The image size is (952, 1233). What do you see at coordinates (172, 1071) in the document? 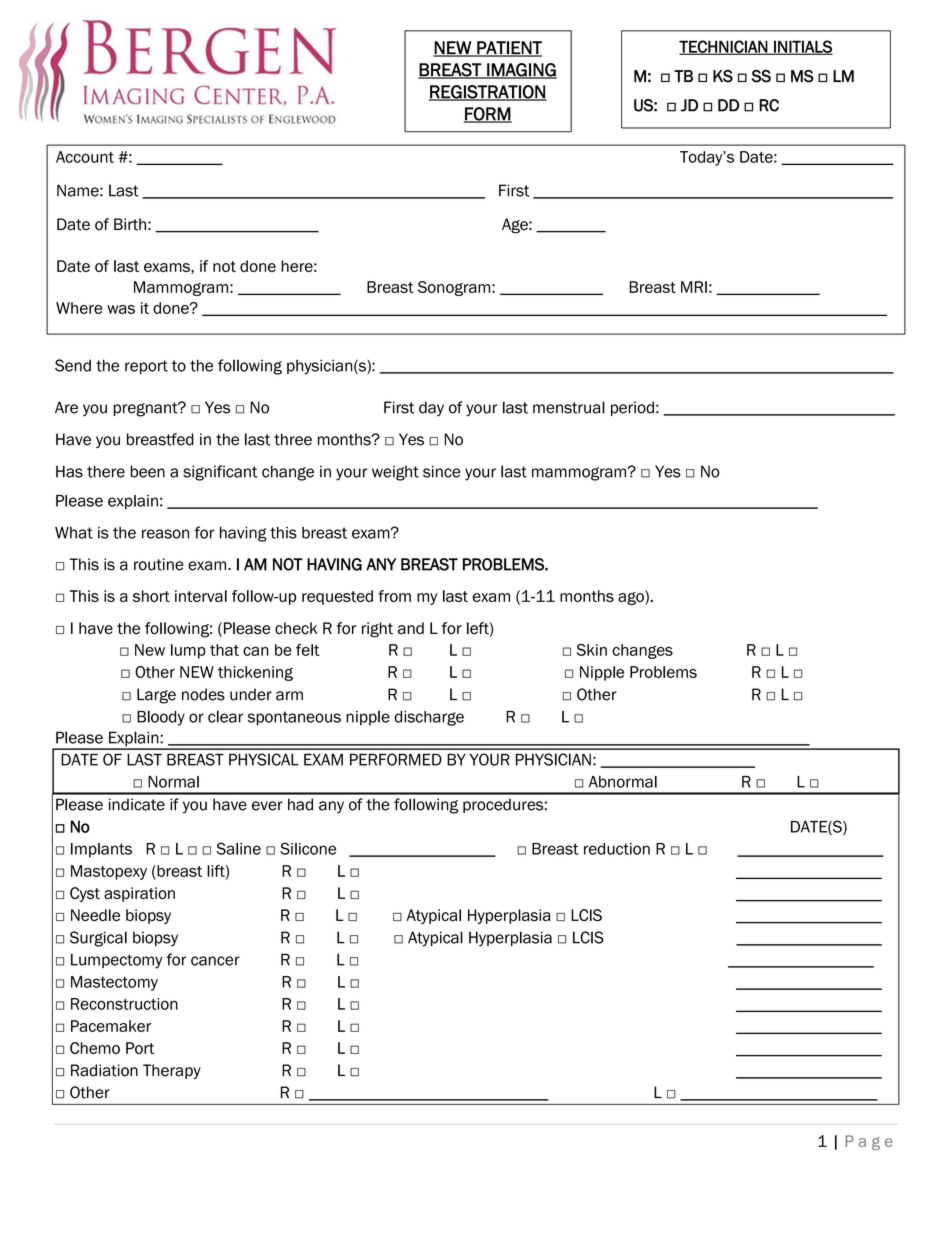
I see `Therapy` at bounding box center [172, 1071].
